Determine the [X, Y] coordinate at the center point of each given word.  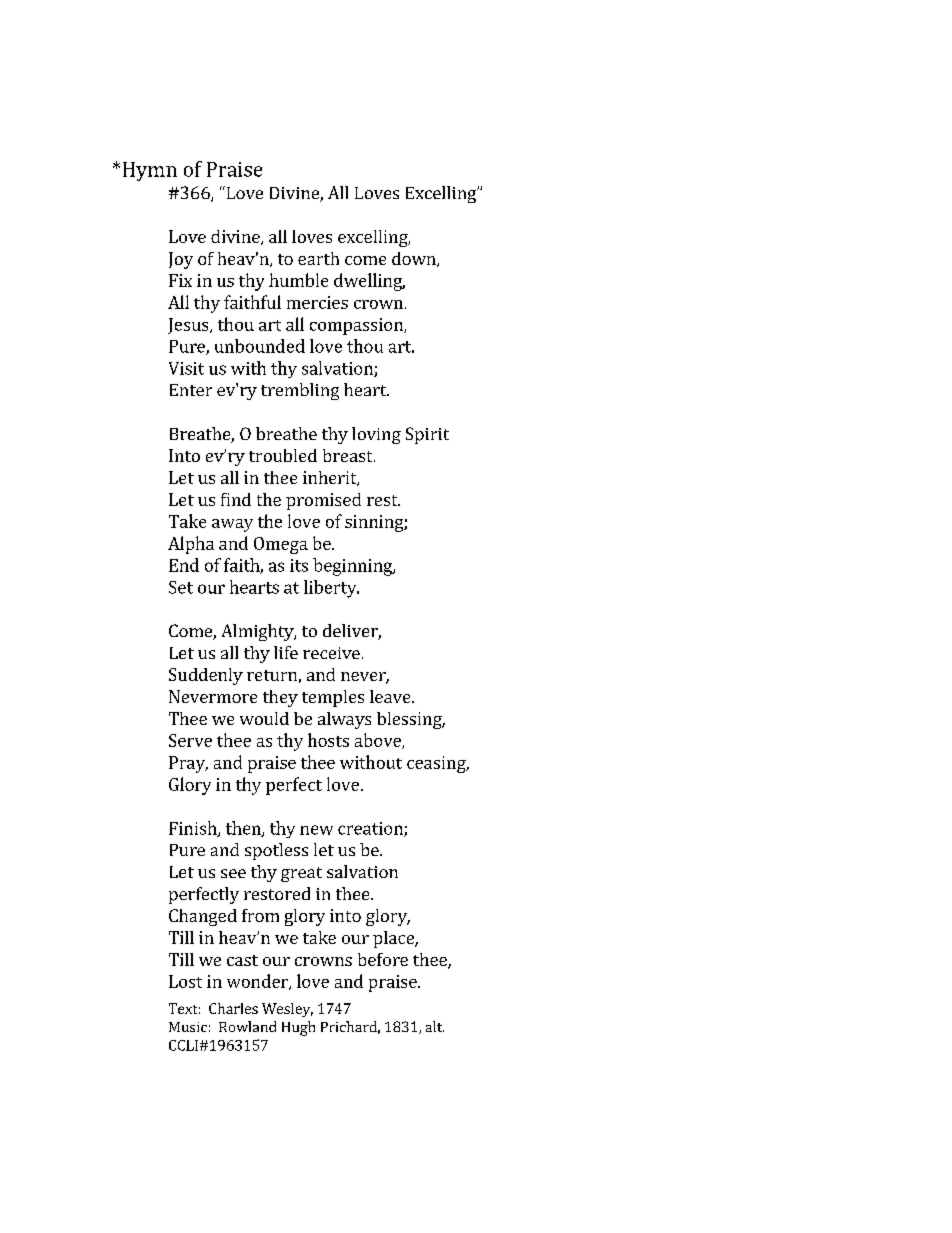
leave [391, 696]
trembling [300, 391]
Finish [194, 829]
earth [318, 258]
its [299, 565]
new [316, 830]
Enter [191, 390]
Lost [185, 981]
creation [371, 829]
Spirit [427, 435]
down [415, 259]
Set [181, 587]
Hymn [150, 171]
